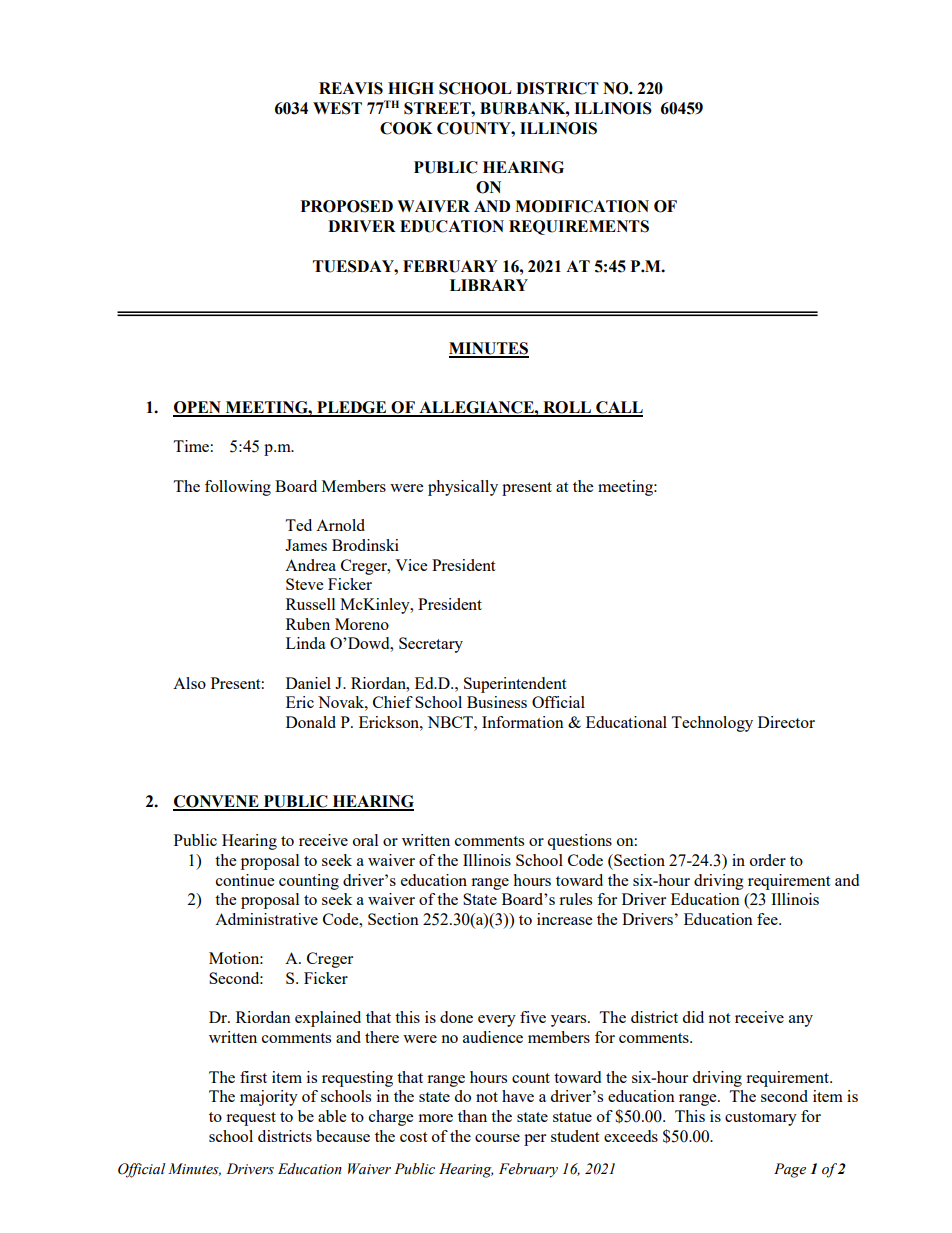 The image size is (952, 1233). I want to click on MODIFICATION, so click(582, 206).
